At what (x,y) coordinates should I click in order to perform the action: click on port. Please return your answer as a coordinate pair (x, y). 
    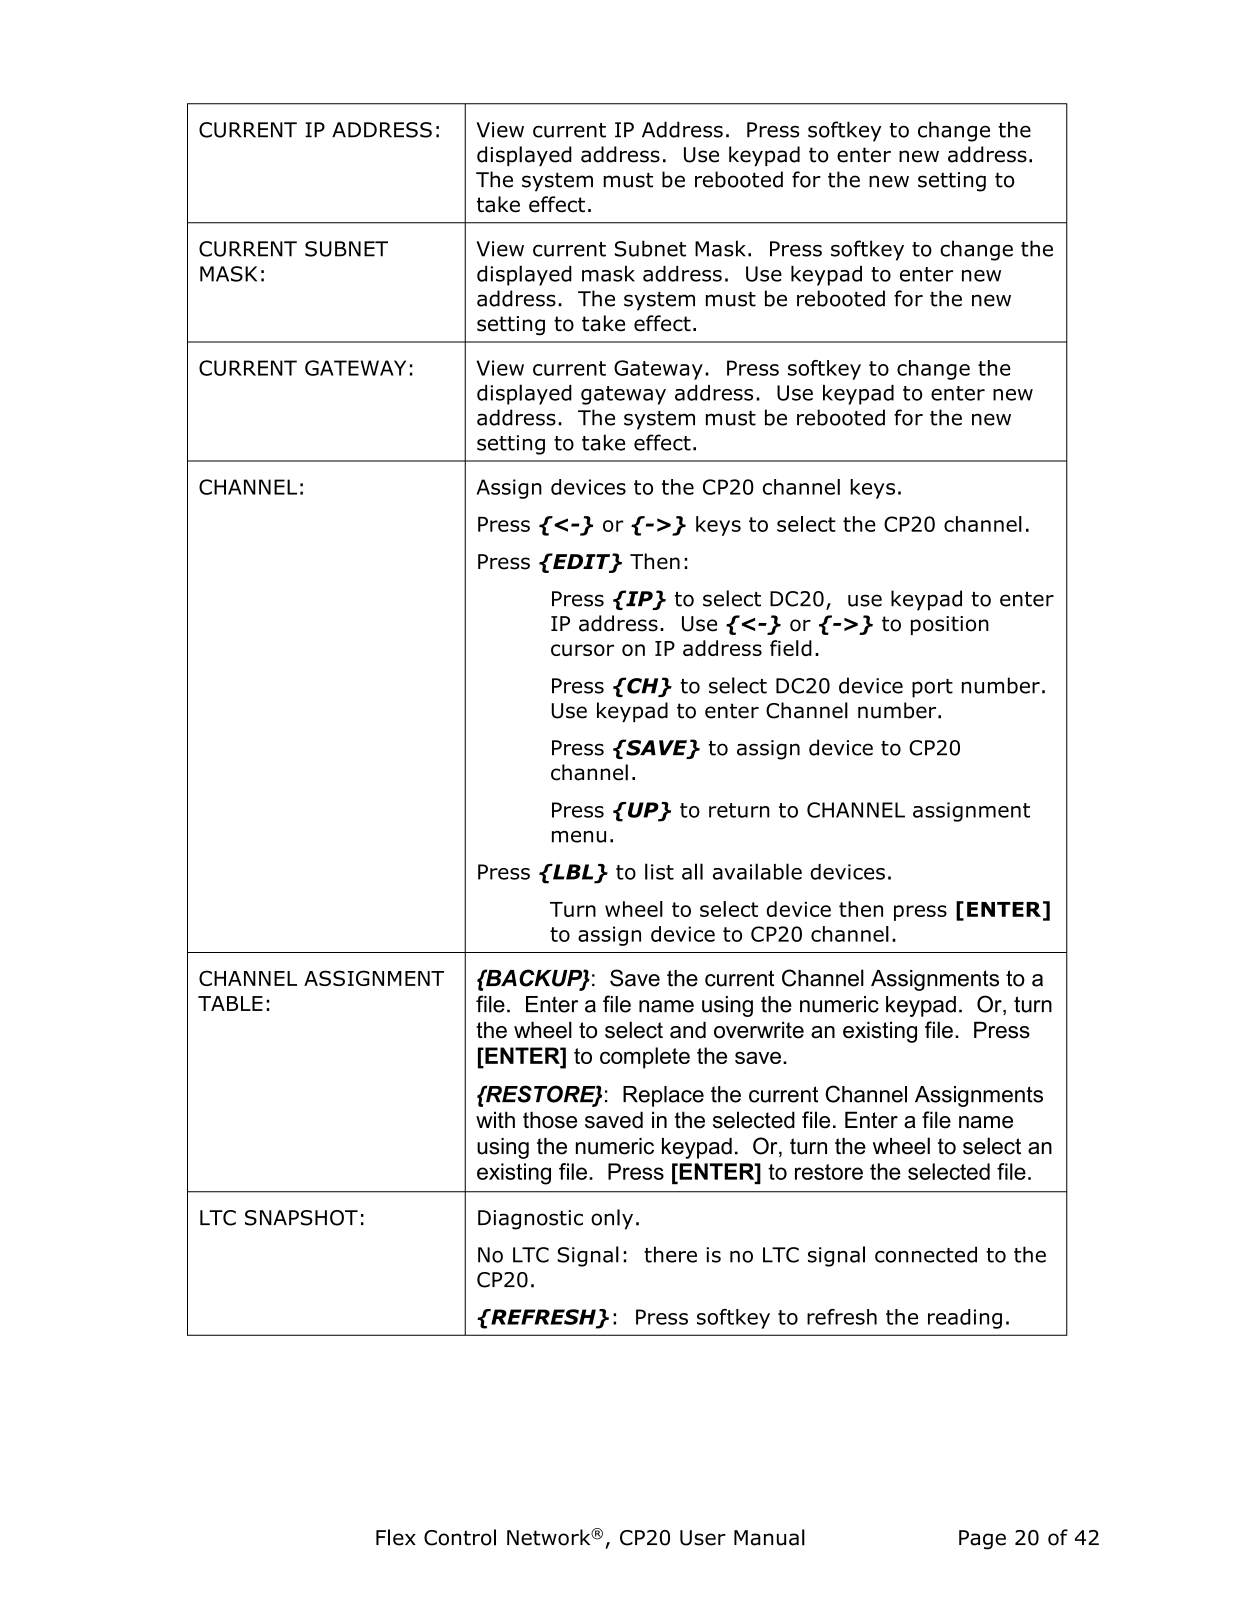
    Looking at the image, I should click on (932, 688).
